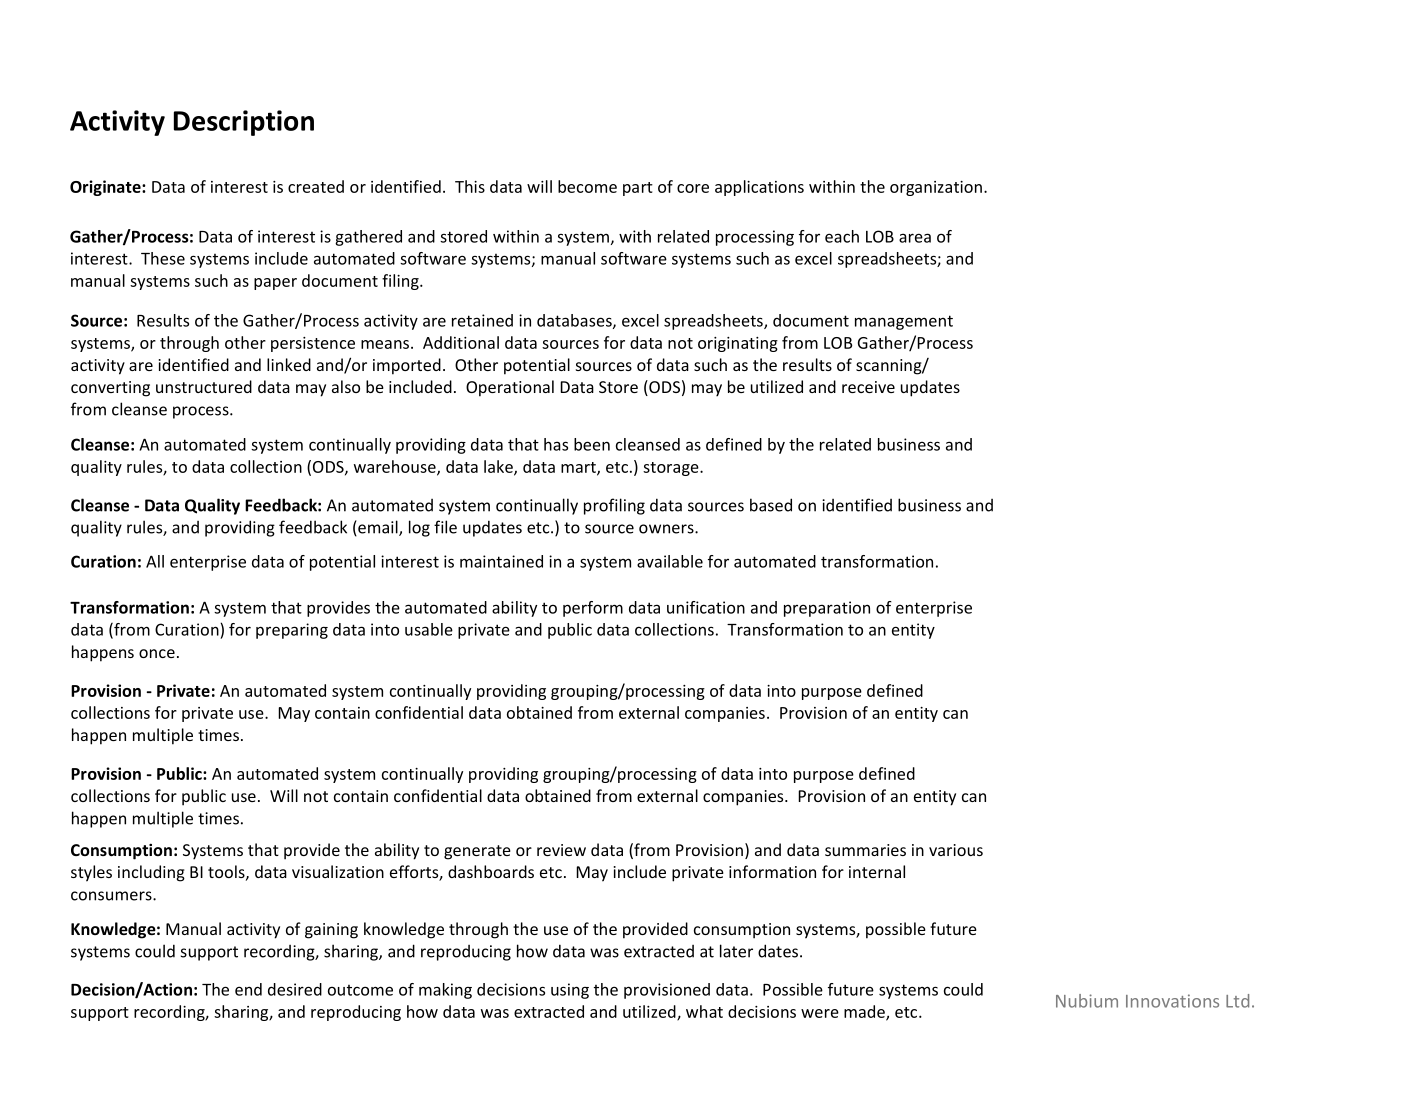 The height and width of the screenshot is (1094, 1415). Describe the element at coordinates (151, 873) in the screenshot. I see `including` at that location.
